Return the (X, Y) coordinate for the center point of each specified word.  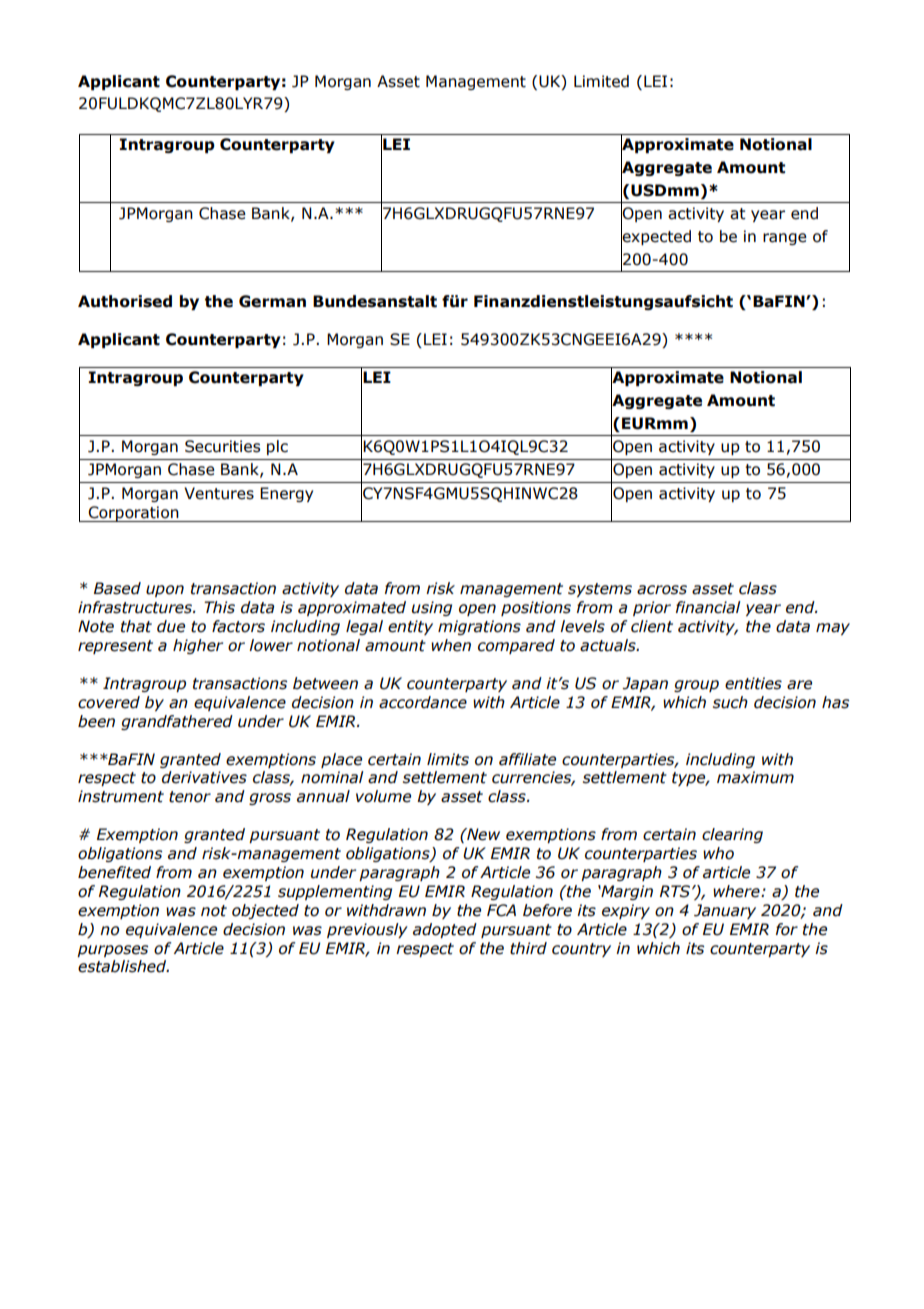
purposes (112, 951)
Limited (601, 81)
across (662, 590)
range (785, 239)
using (432, 608)
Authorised (125, 301)
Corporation (134, 514)
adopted (445, 930)
